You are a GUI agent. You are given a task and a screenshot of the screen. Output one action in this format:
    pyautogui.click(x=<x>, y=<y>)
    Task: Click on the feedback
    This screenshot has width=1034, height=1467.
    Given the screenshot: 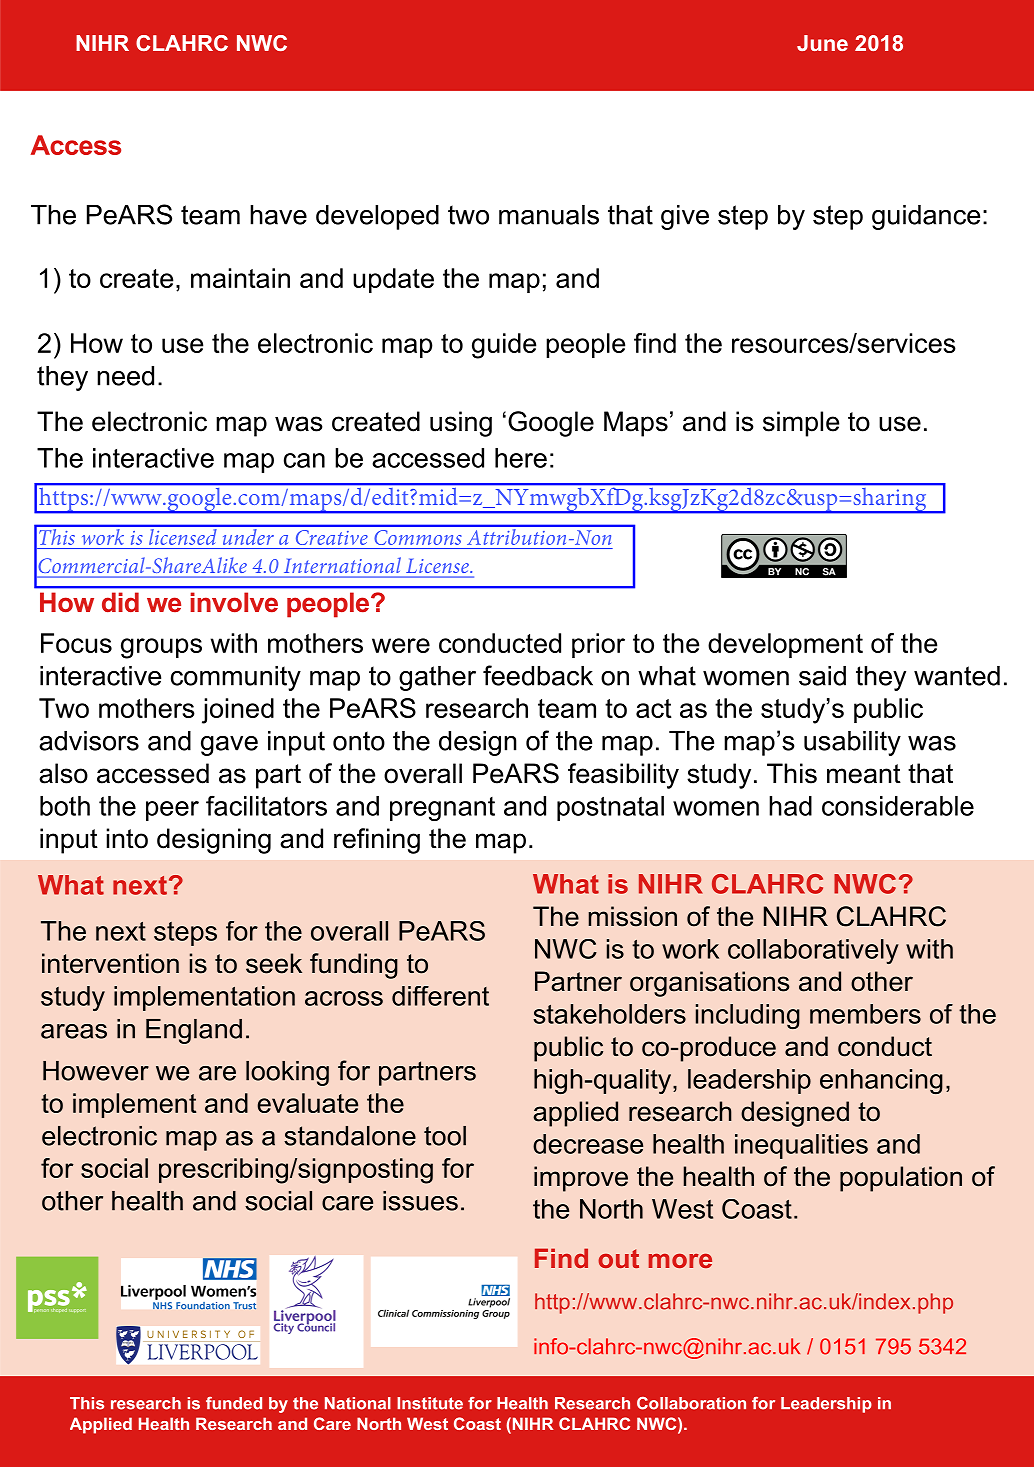 What is the action you would take?
    pyautogui.click(x=538, y=675)
